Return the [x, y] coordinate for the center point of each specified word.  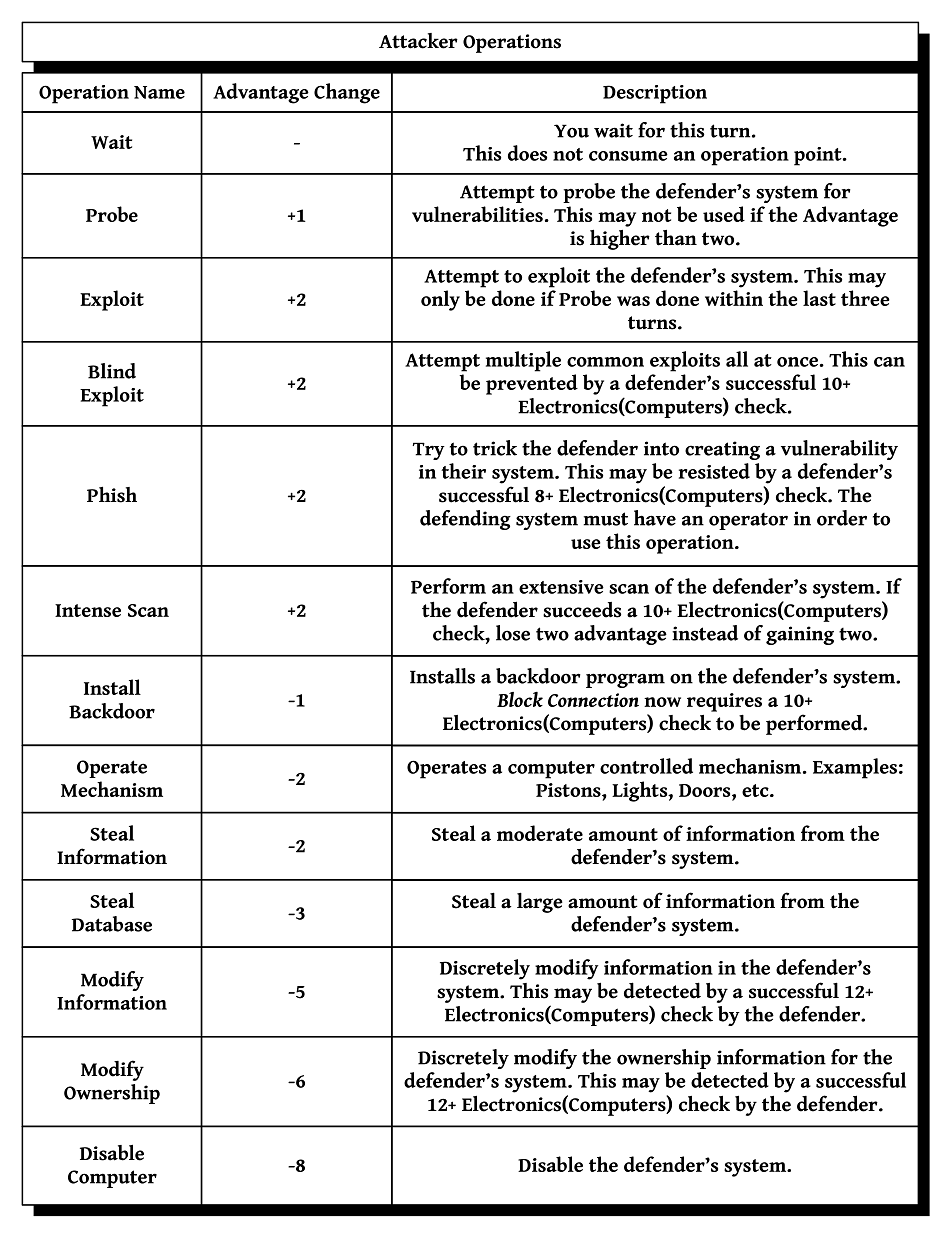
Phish [112, 494]
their [463, 471]
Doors [706, 792]
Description [655, 94]
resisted [714, 471]
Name [159, 92]
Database [112, 924]
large [540, 902]
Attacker [418, 41]
